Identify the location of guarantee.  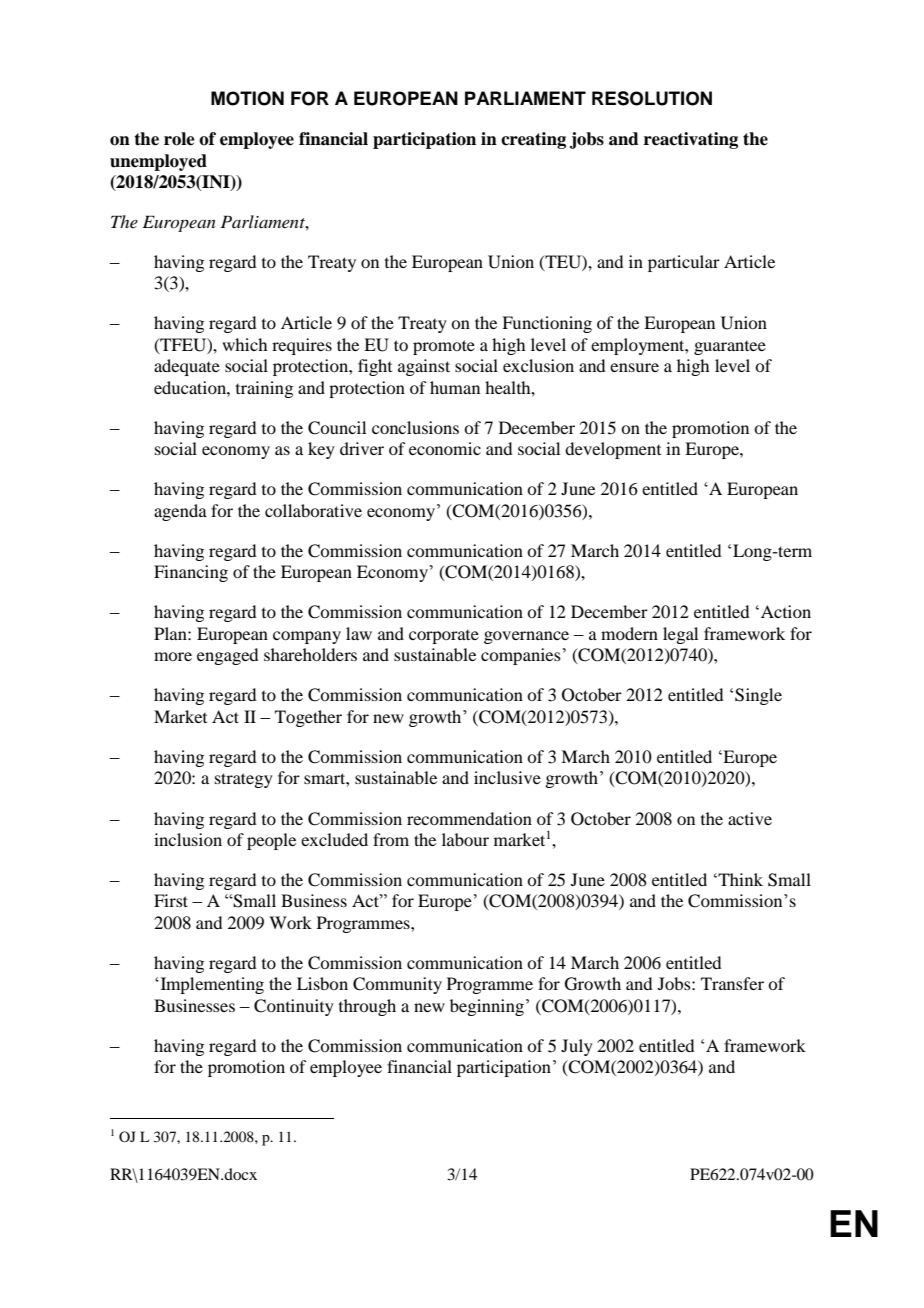
(730, 348).
